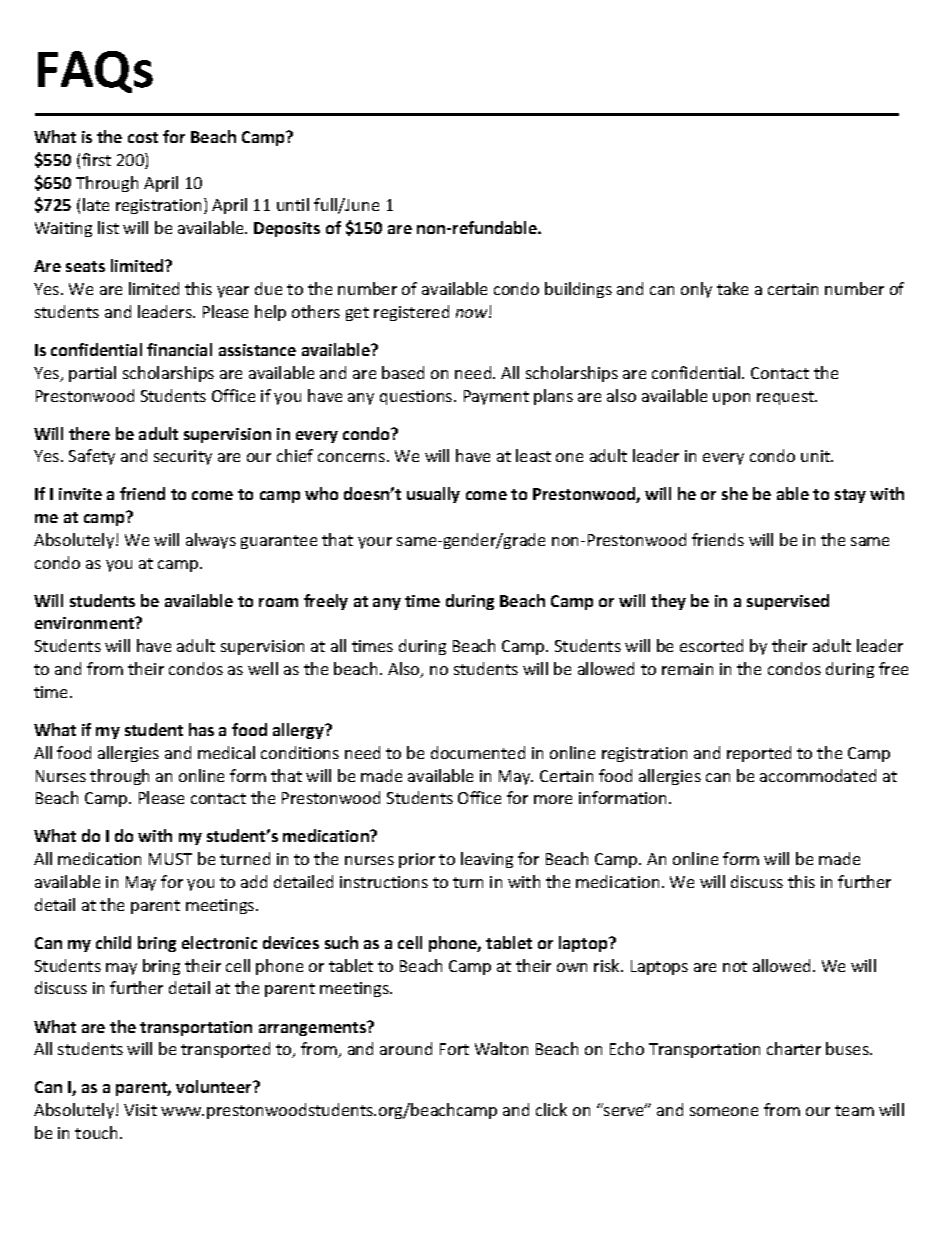  Describe the element at coordinates (735, 493) in the screenshot. I see `she` at that location.
